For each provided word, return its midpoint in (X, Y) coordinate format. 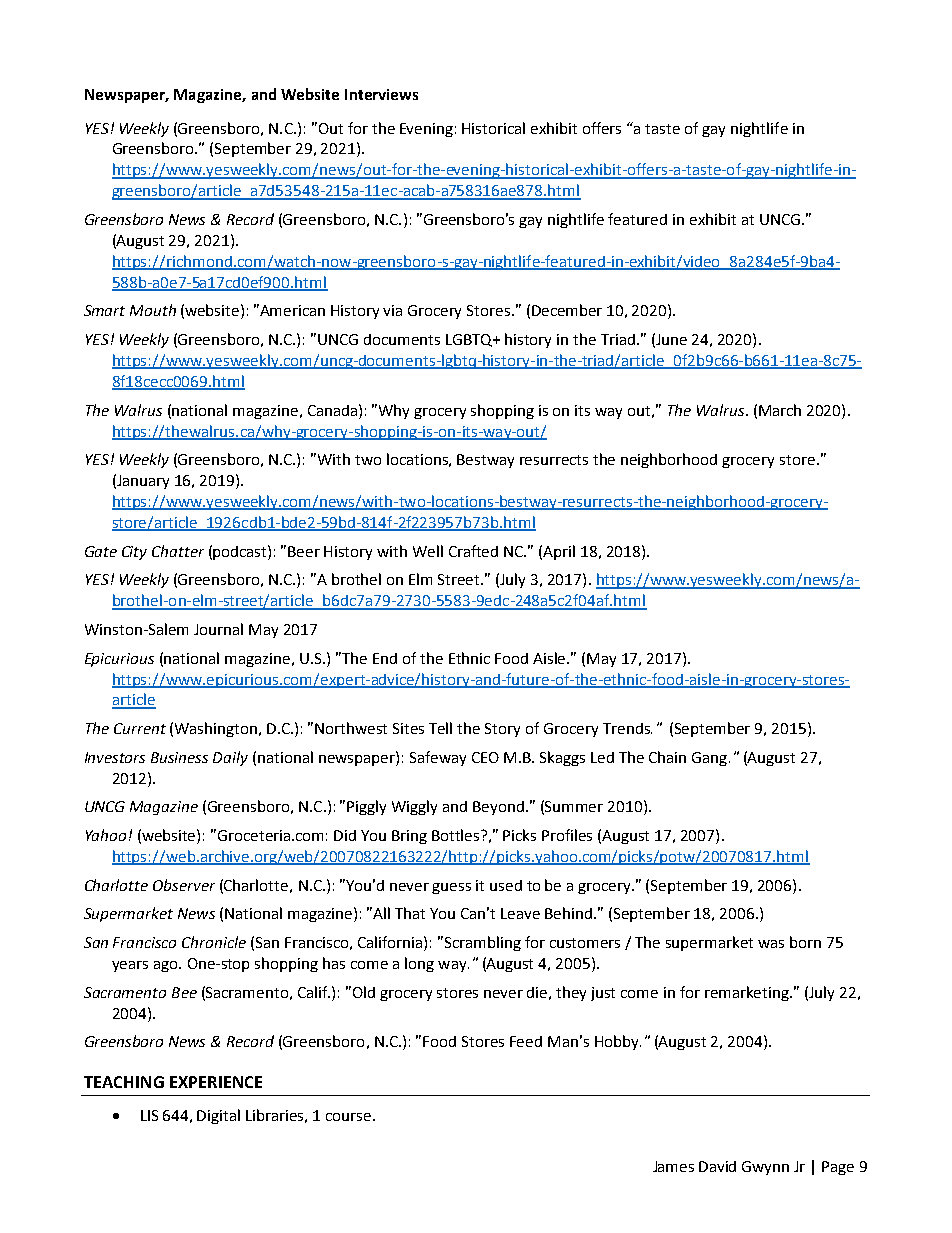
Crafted (473, 551)
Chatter (178, 551)
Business (179, 757)
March (780, 410)
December (567, 310)
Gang (711, 759)
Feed (526, 1041)
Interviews (381, 94)
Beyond (498, 808)
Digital (218, 1116)
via (392, 310)
